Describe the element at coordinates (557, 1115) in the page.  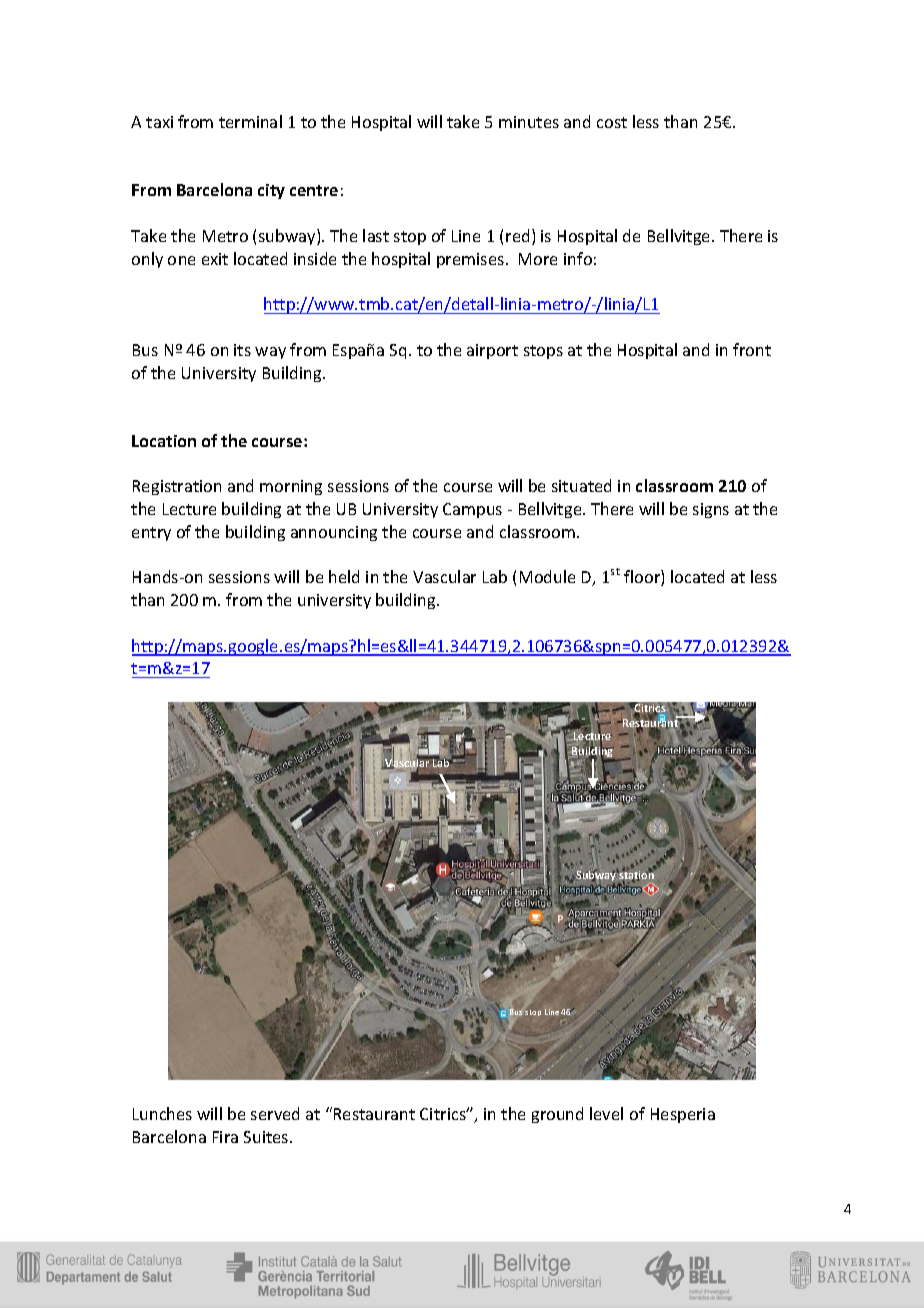
I see `ground` at that location.
